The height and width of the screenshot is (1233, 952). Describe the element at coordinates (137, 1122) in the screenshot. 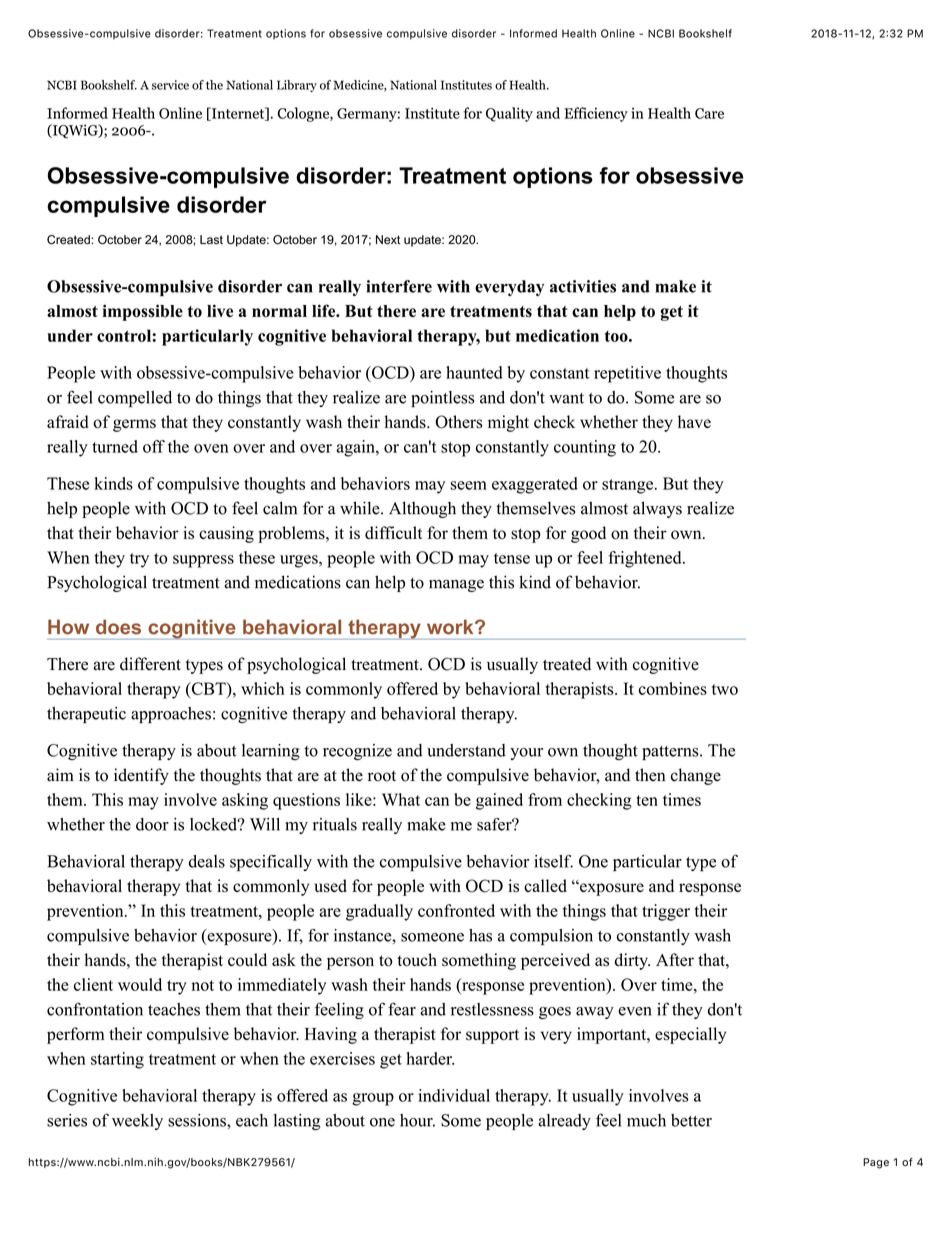

I see `weekly` at that location.
